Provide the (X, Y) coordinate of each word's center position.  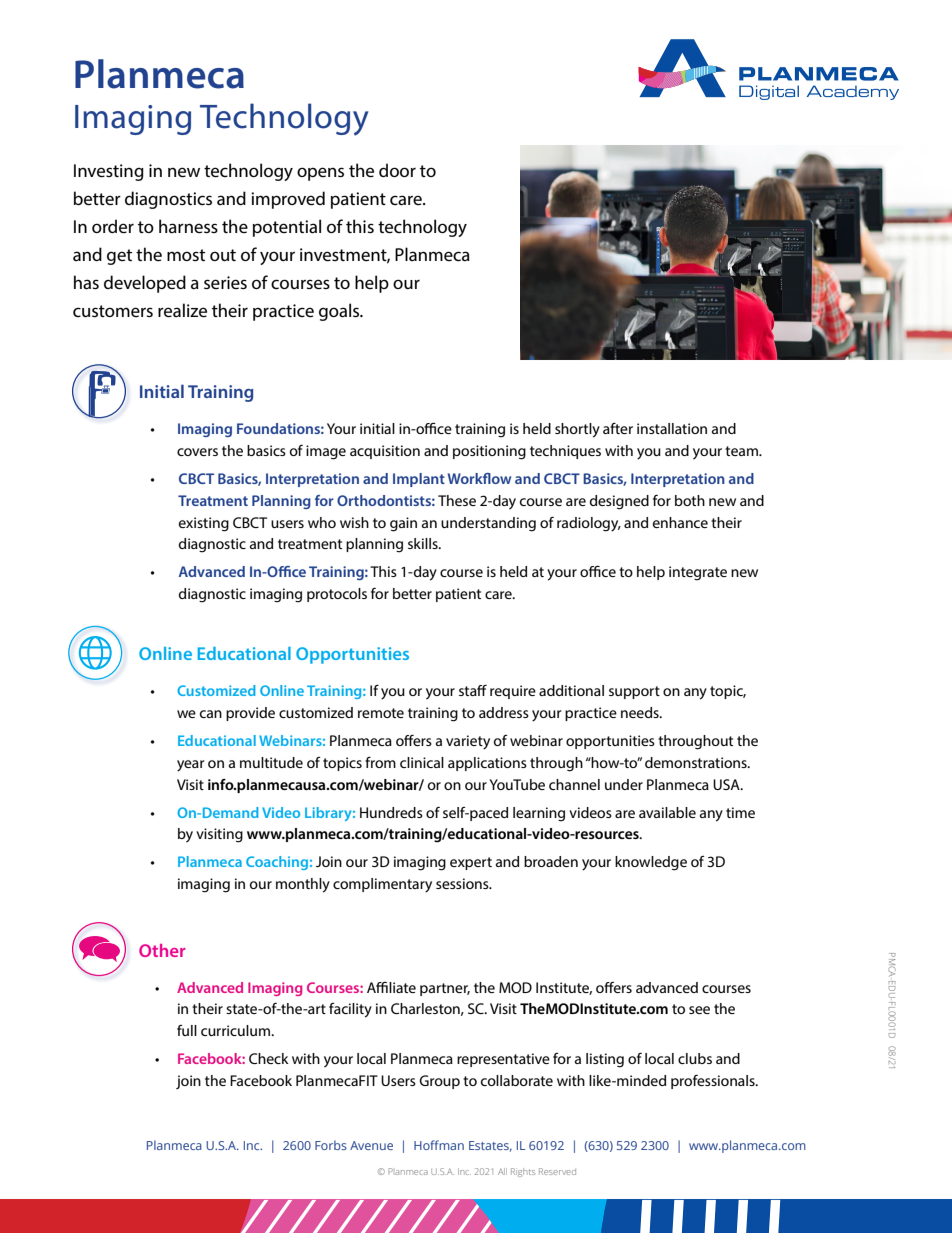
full (187, 1030)
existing (204, 524)
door (397, 170)
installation (672, 428)
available (667, 812)
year (191, 766)
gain (403, 524)
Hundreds (391, 812)
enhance (680, 522)
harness (188, 226)
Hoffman (439, 1145)
